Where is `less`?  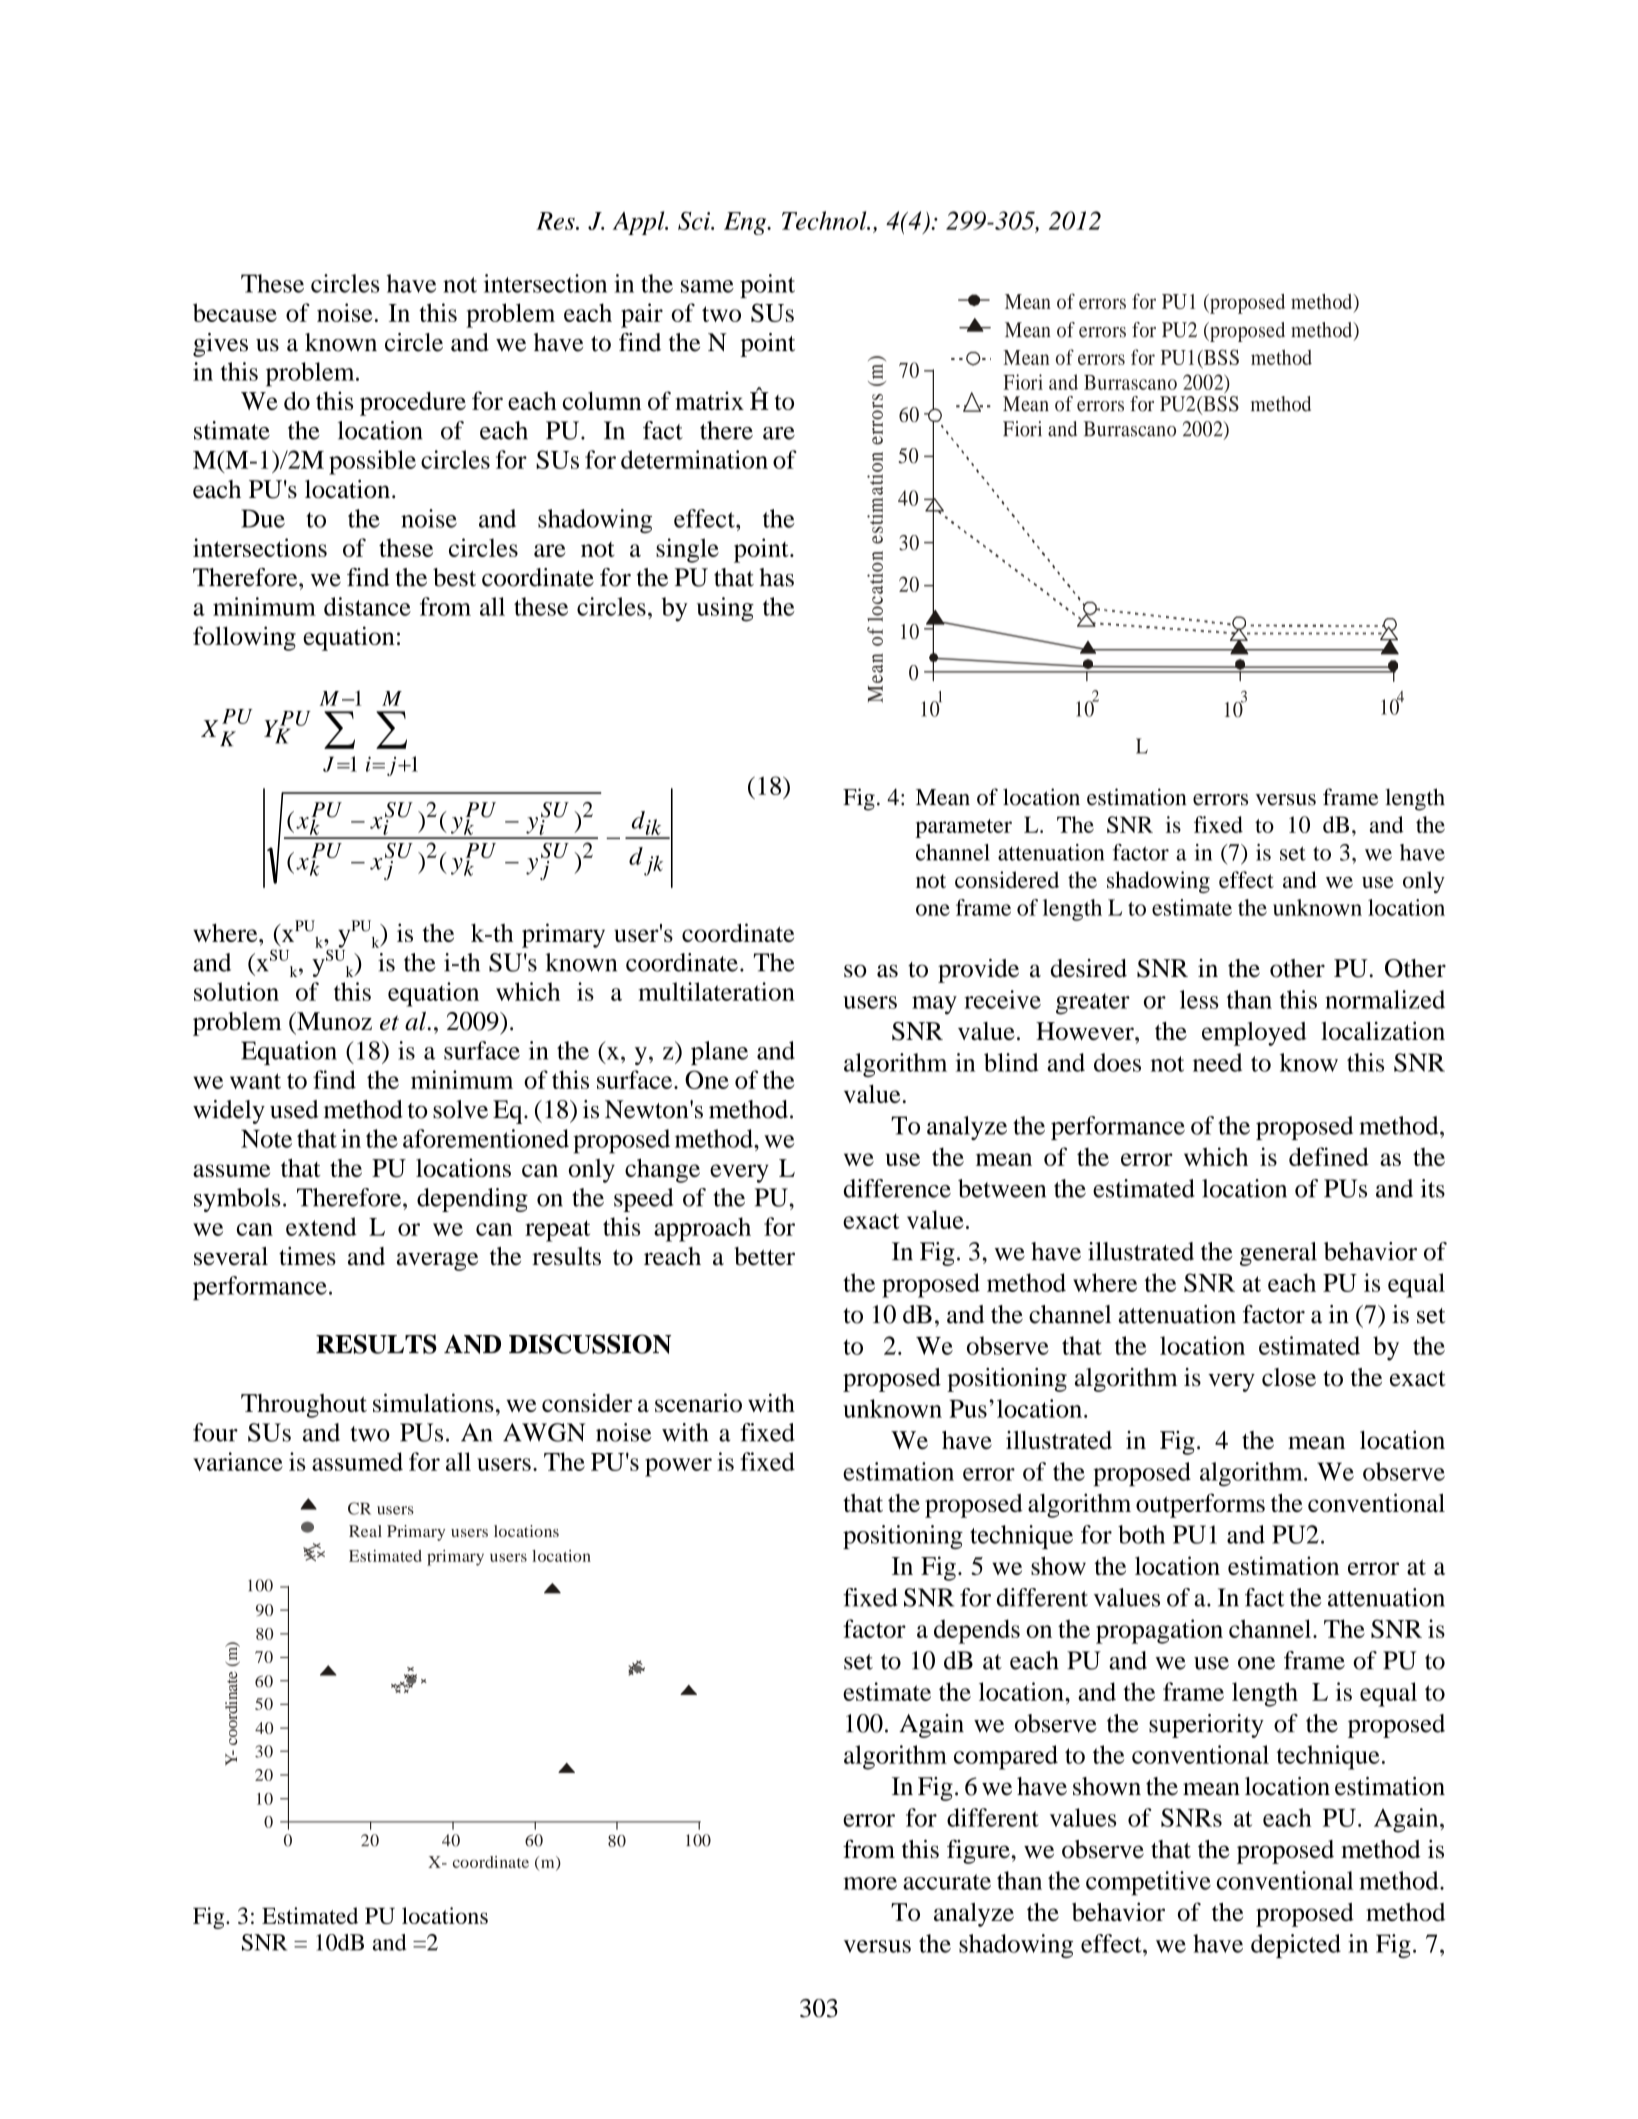 less is located at coordinates (1199, 999).
